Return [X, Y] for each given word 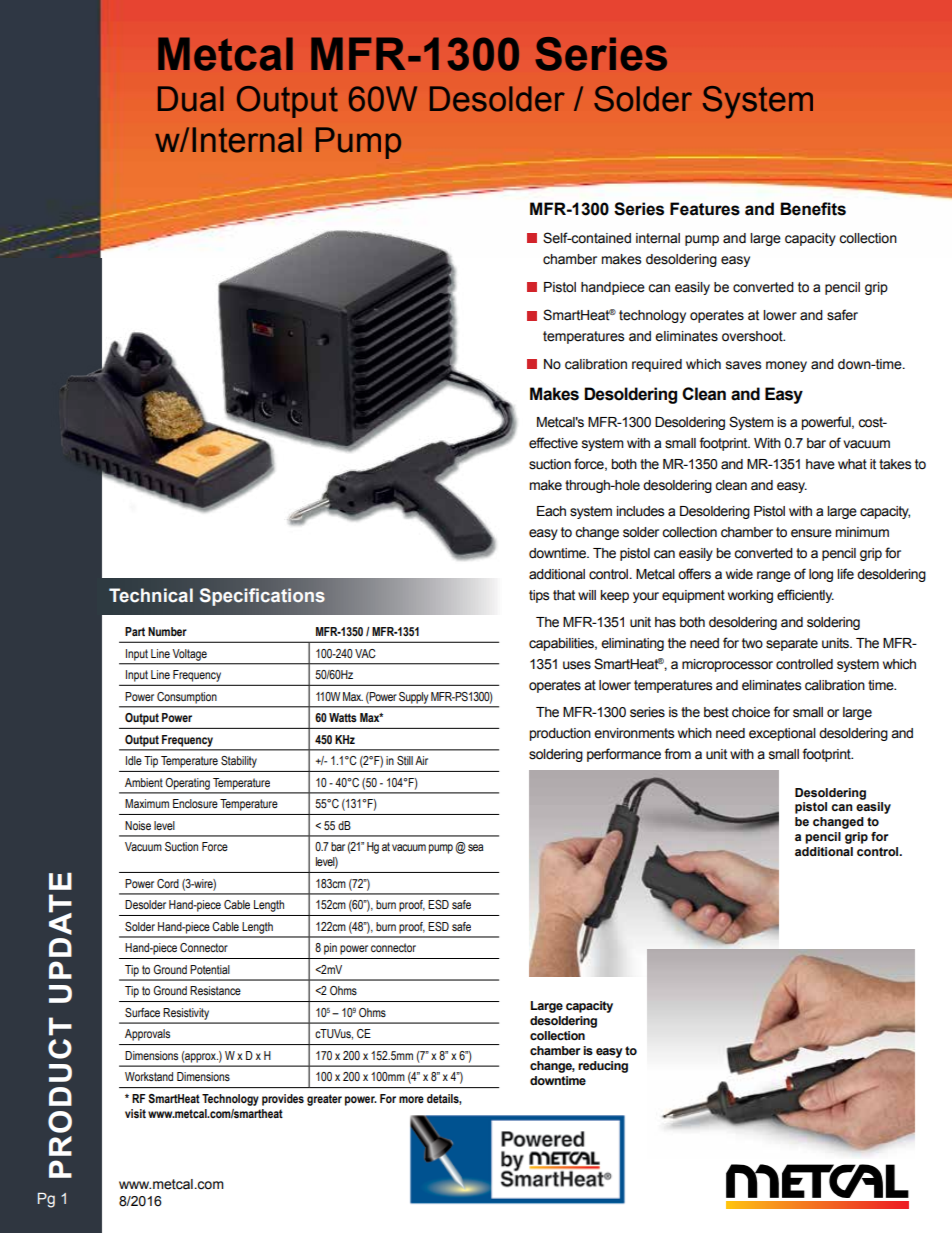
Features [705, 209]
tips [539, 596]
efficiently [805, 596]
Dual [191, 99]
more [411, 1099]
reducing [603, 1067]
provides [283, 1100]
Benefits [813, 209]
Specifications [262, 597]
